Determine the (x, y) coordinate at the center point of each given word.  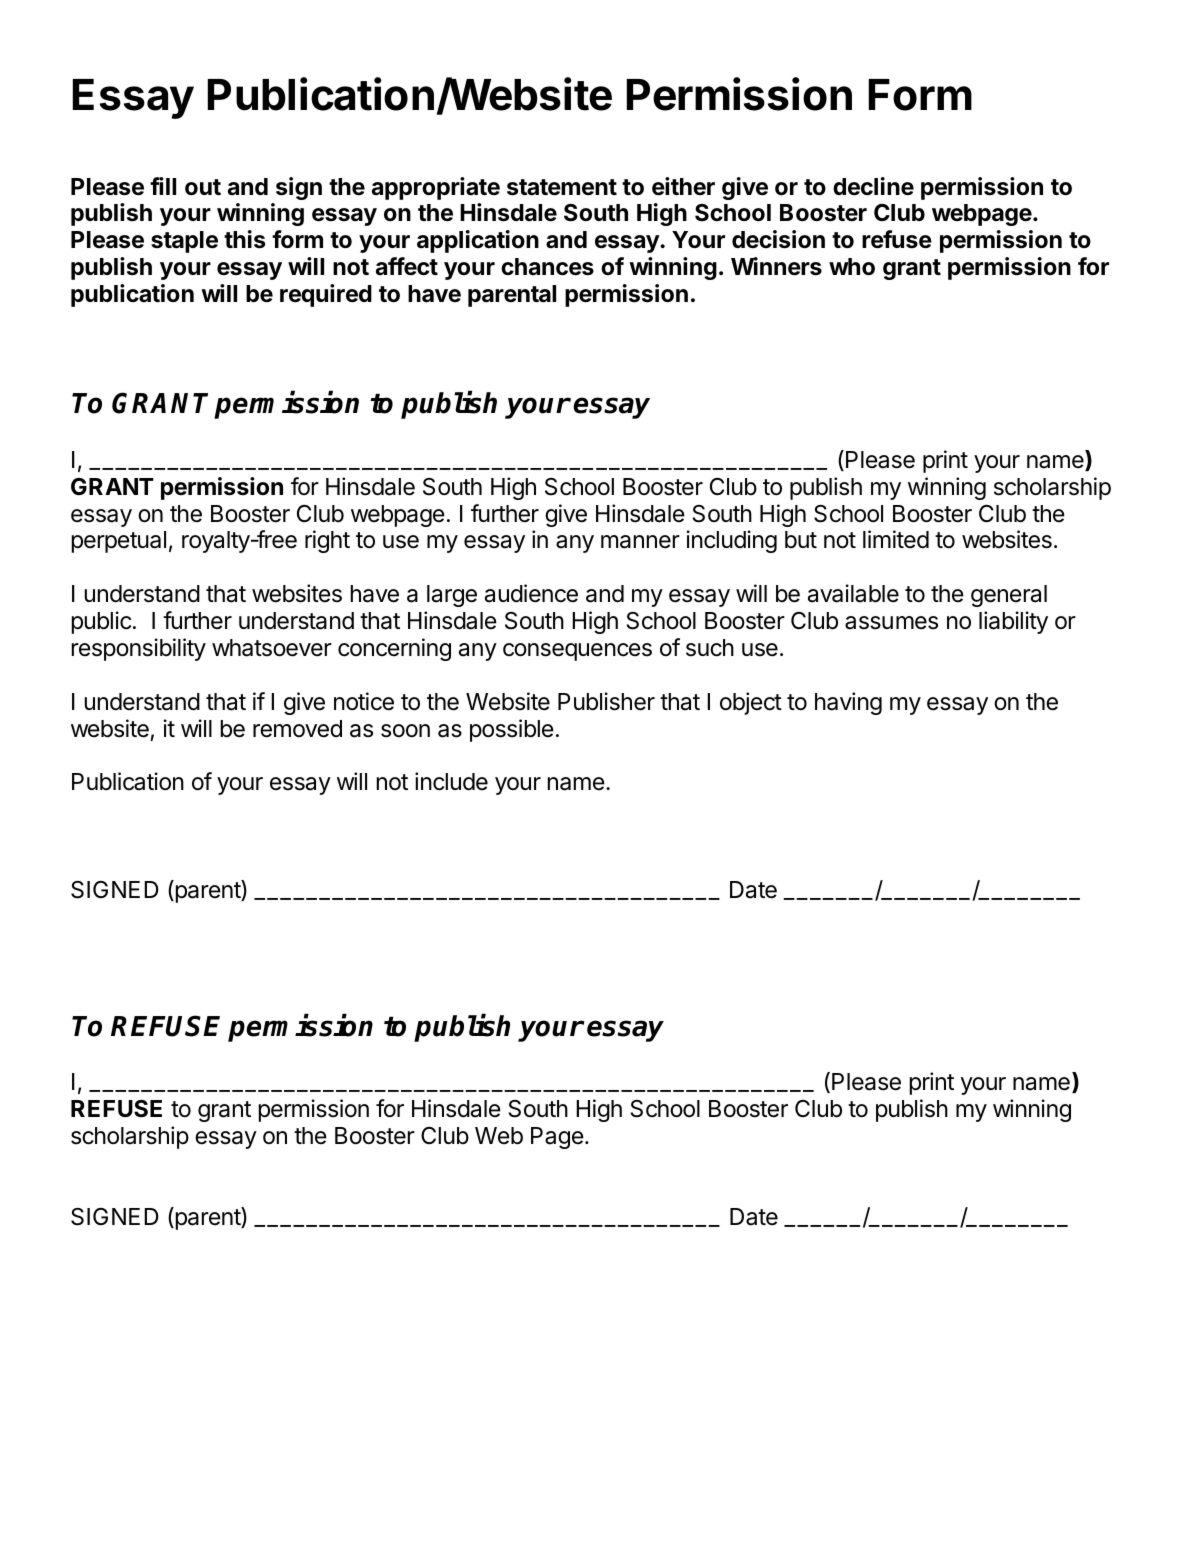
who (852, 267)
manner (640, 542)
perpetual (119, 542)
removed (297, 729)
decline (873, 186)
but (801, 540)
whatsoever (272, 648)
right (327, 541)
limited (896, 539)
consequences (577, 652)
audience (531, 593)
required (326, 295)
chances (547, 267)
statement (562, 187)
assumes (891, 623)
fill (163, 186)
